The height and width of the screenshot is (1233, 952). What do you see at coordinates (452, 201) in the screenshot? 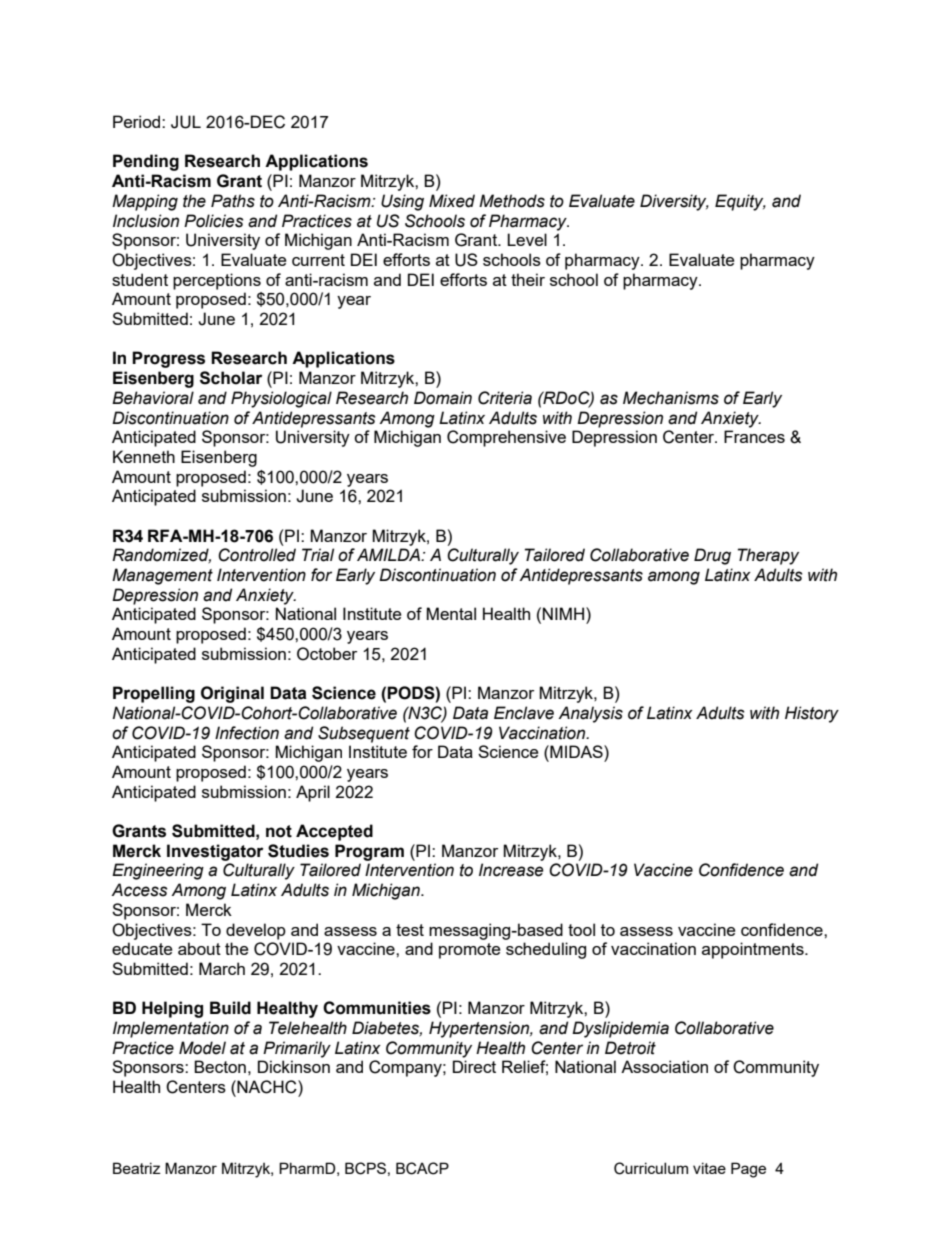
I see `Mixed` at bounding box center [452, 201].
